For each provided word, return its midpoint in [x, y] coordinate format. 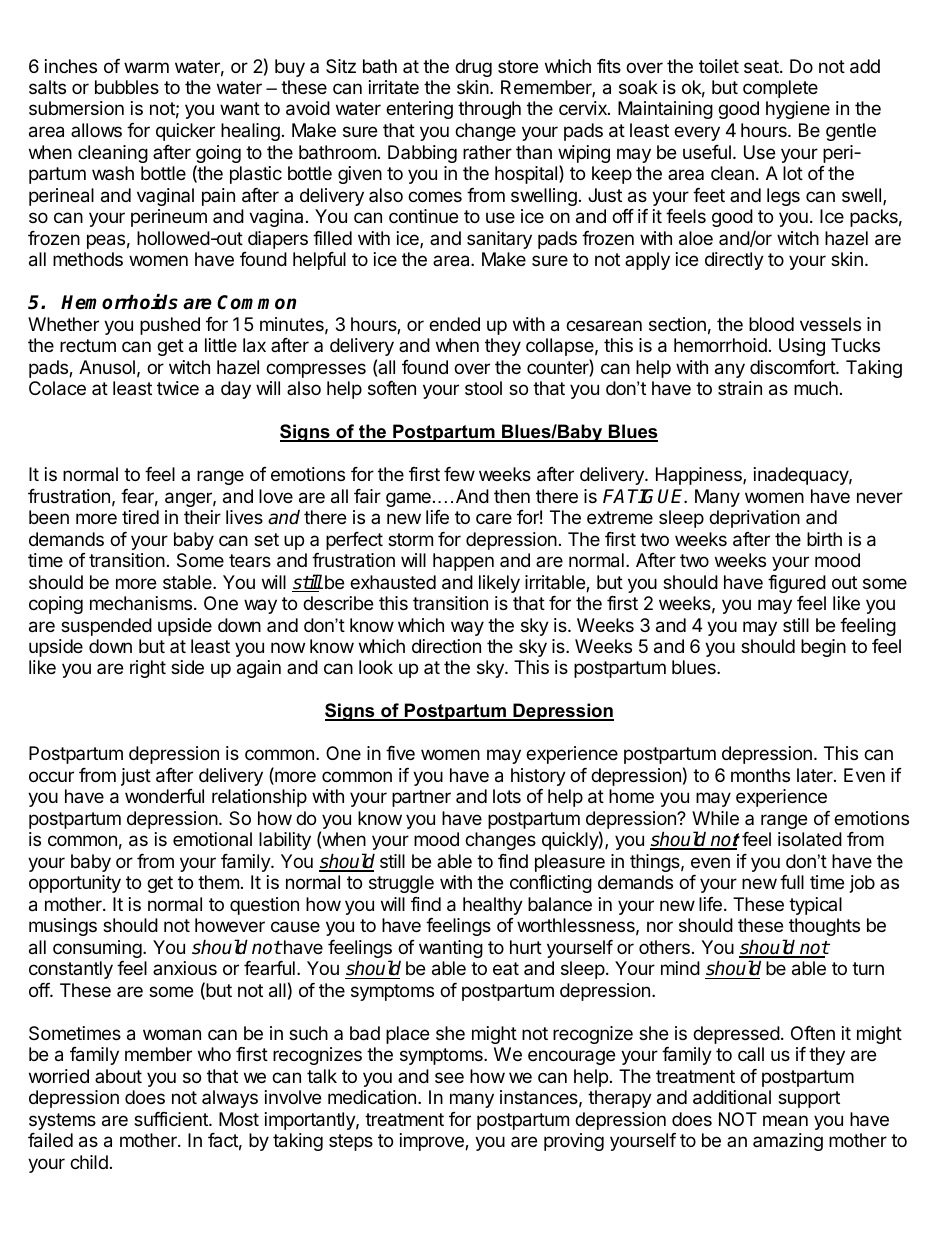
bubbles [127, 87]
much [816, 388]
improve [433, 1142]
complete [780, 89]
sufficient [172, 1119]
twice [178, 388]
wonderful [164, 796]
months [760, 775]
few [459, 474]
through [489, 110]
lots [507, 796]
